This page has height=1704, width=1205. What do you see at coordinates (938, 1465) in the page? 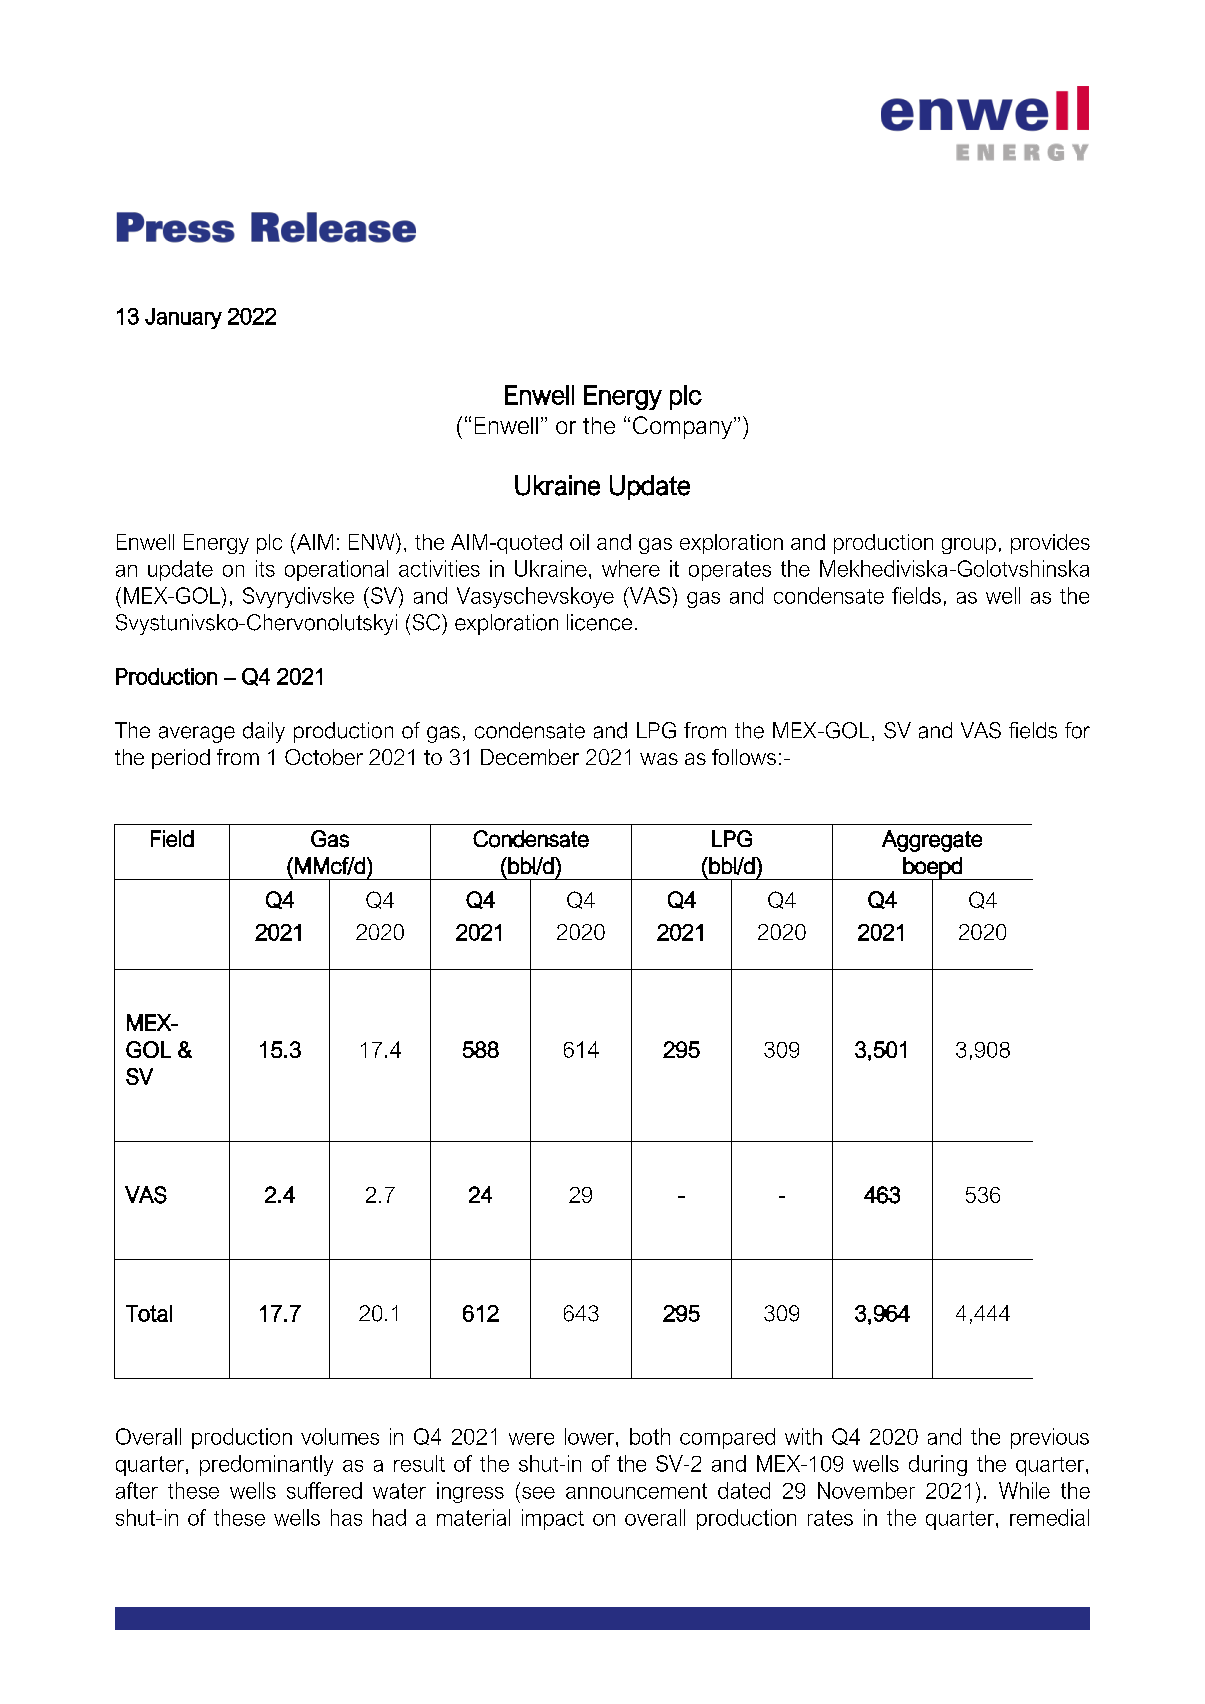
I see `during` at bounding box center [938, 1465].
